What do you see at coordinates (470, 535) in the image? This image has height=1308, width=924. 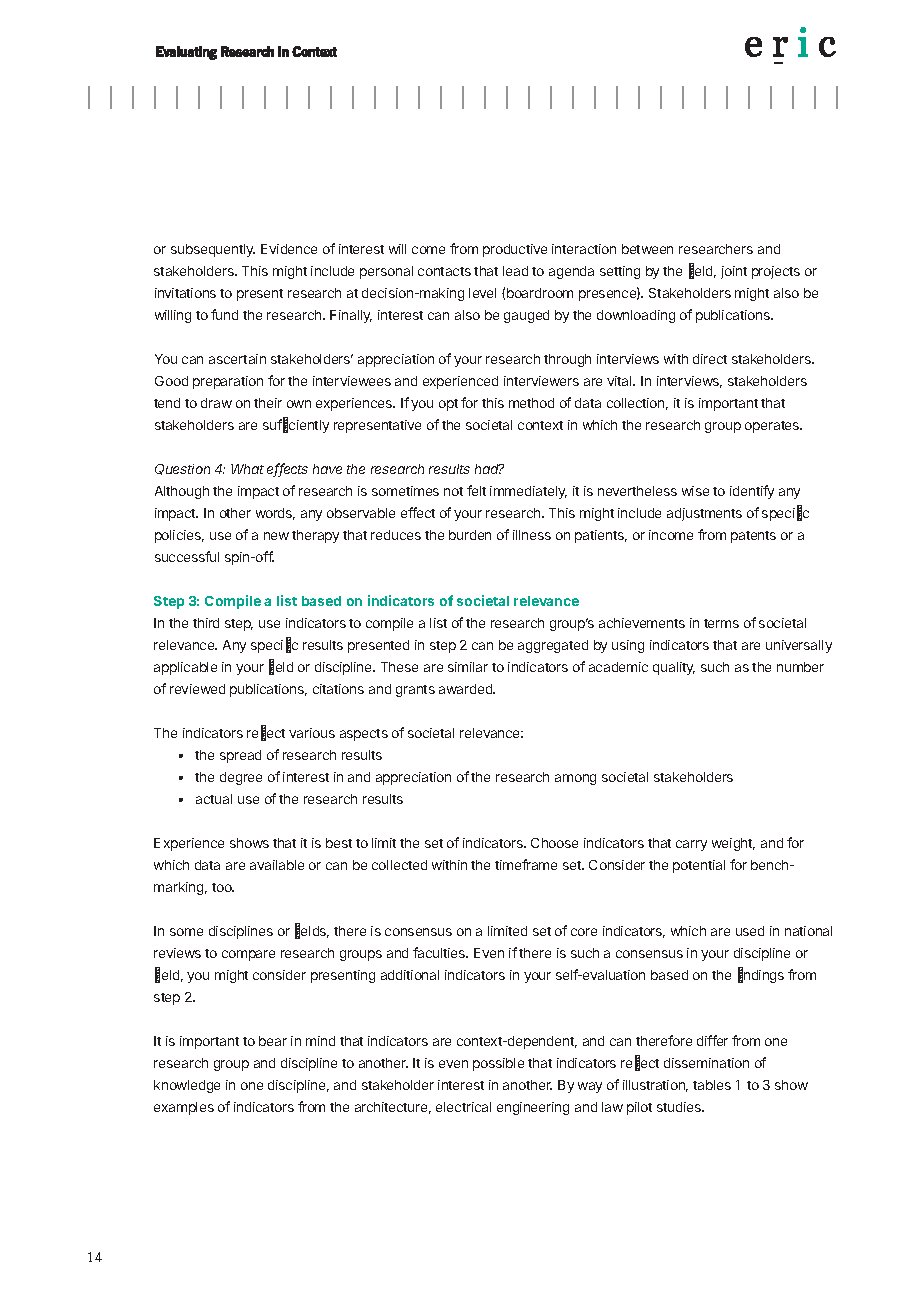 I see `burden` at bounding box center [470, 535].
